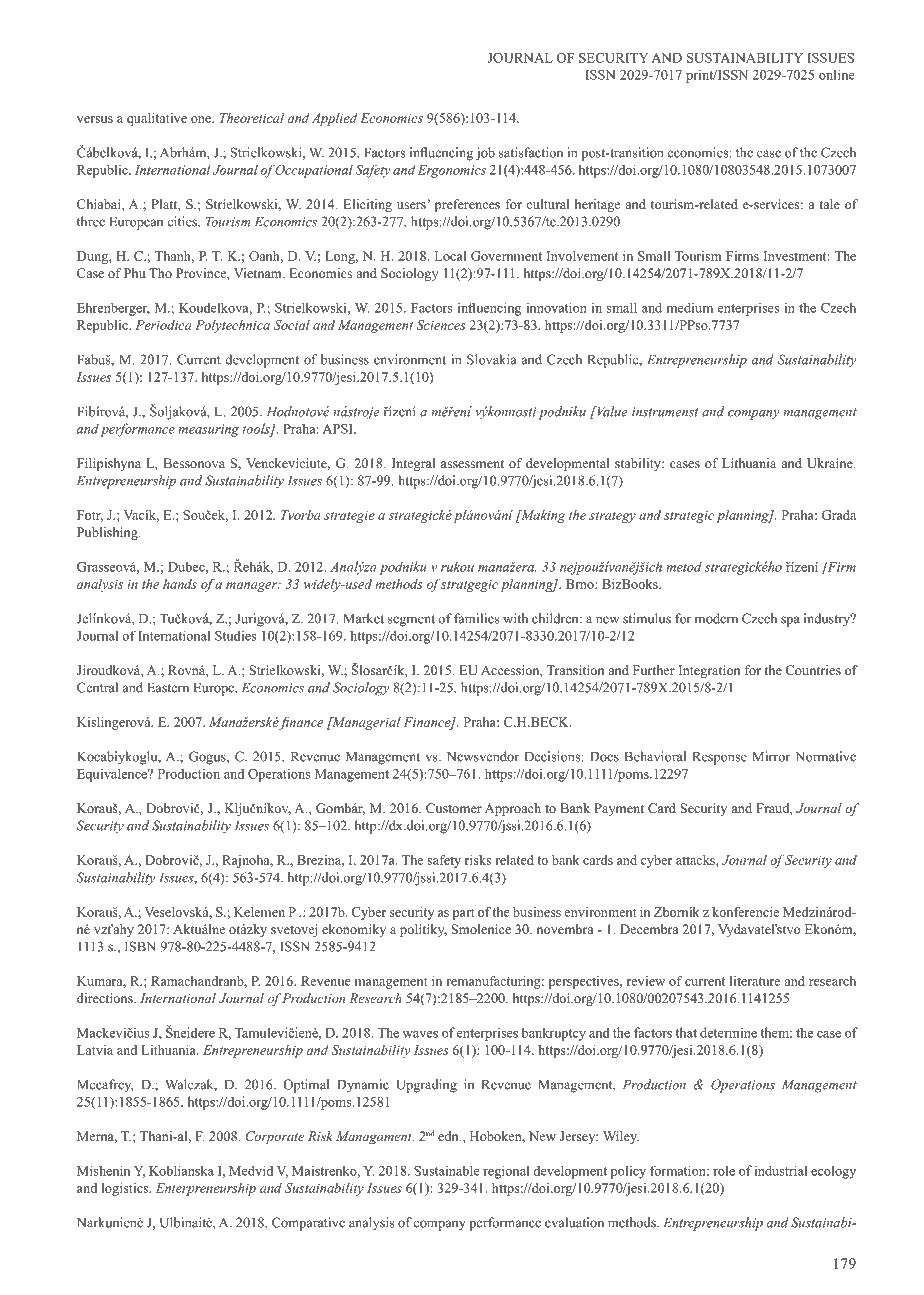 This screenshot has width=924, height=1295. What do you see at coordinates (698, 152) in the screenshot?
I see `economies` at bounding box center [698, 152].
